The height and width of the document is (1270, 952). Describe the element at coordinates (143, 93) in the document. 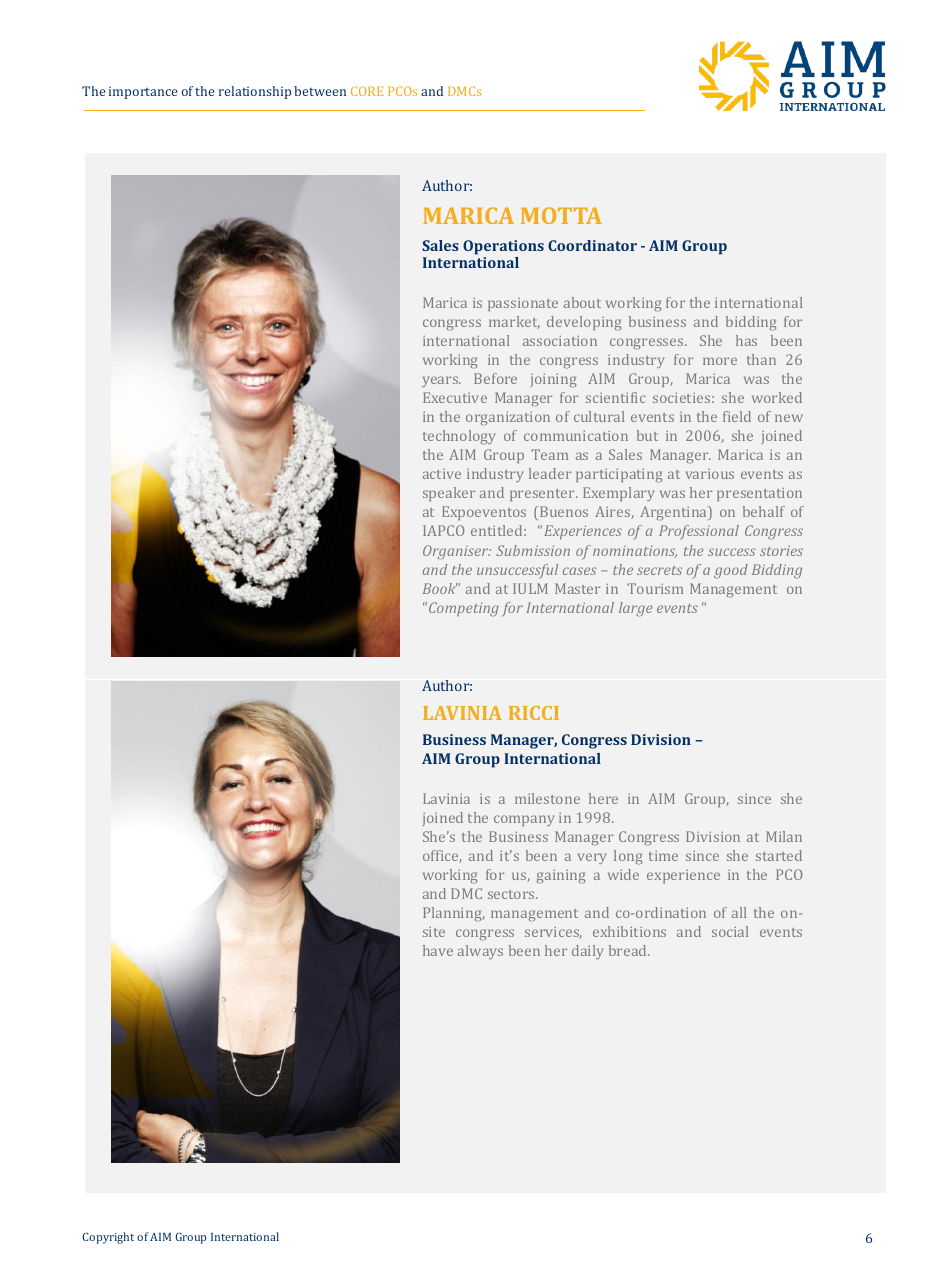

I see `importance` at that location.
